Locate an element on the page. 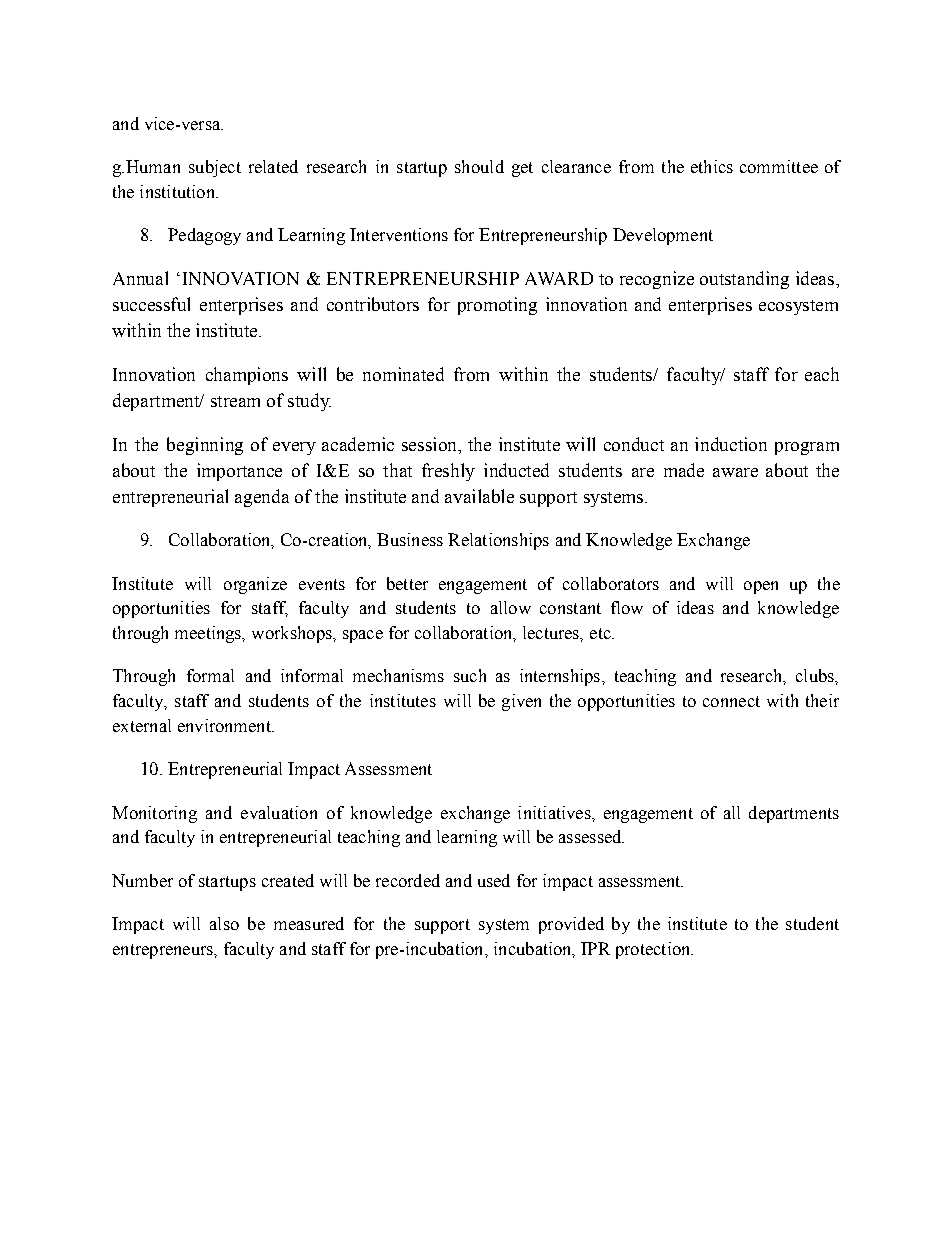  such is located at coordinates (470, 675).
